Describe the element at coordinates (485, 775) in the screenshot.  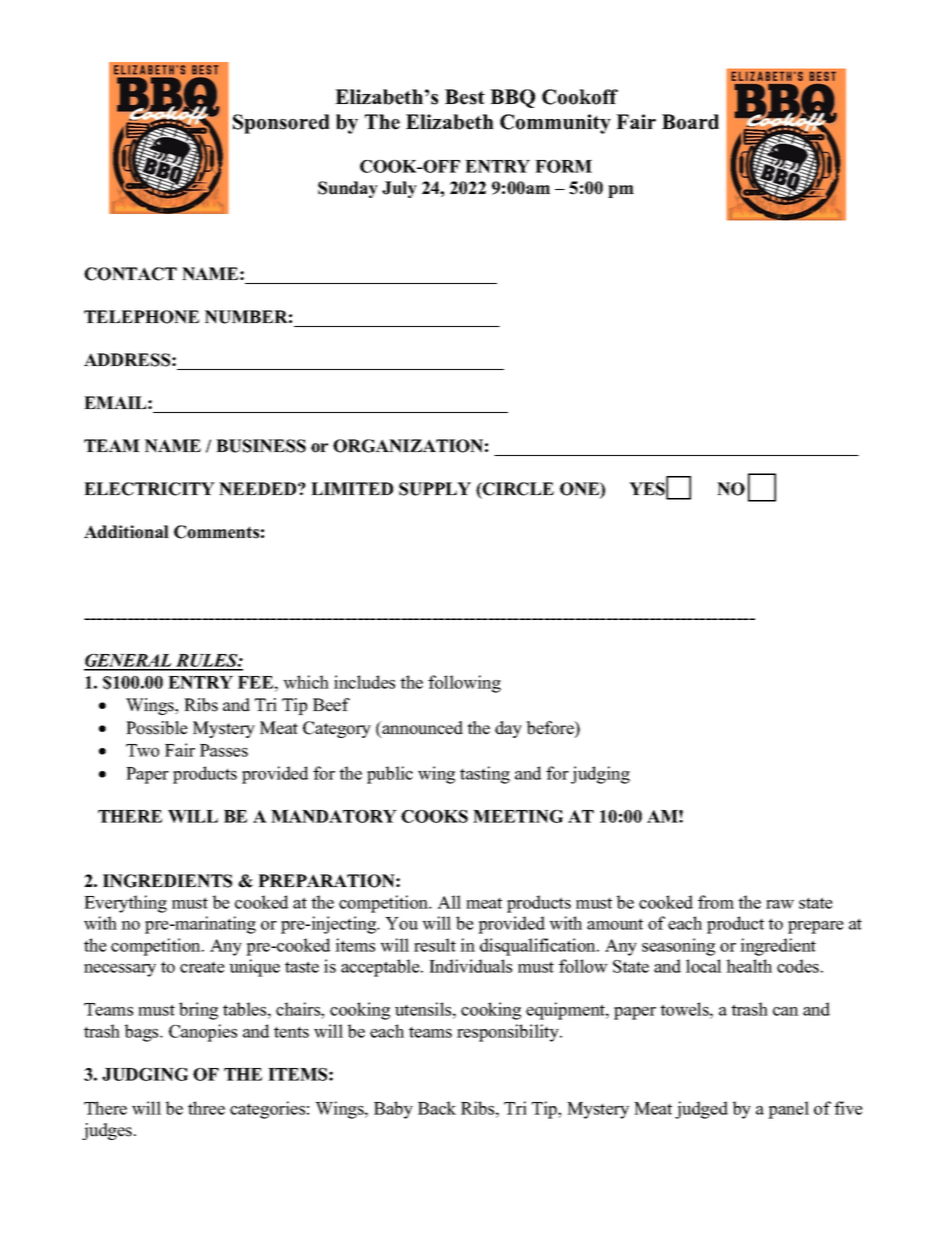
I see `tasting` at that location.
